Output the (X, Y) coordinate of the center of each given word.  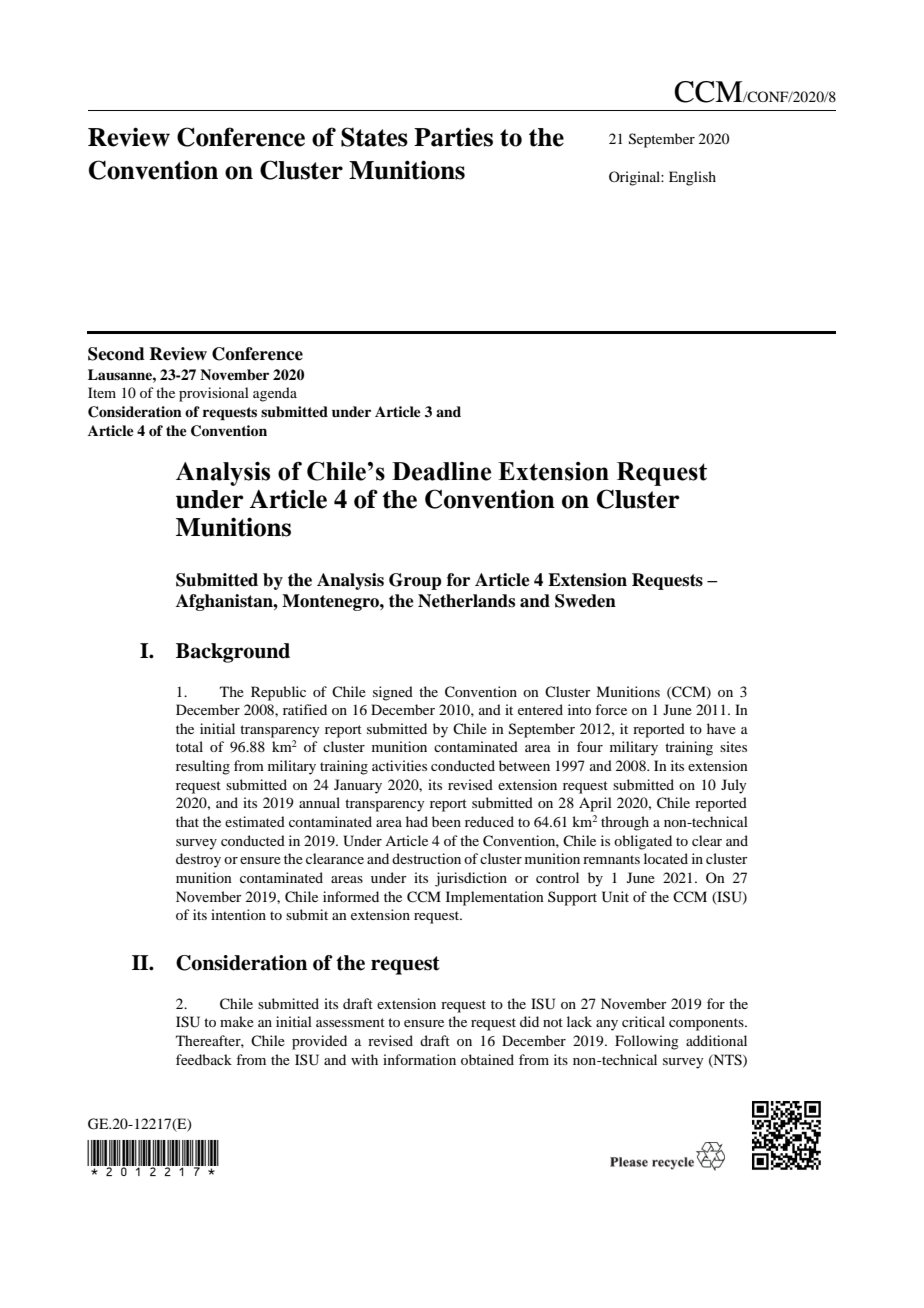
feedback (204, 1059)
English (692, 178)
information (419, 1059)
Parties (453, 137)
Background (233, 653)
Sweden (585, 601)
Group (415, 581)
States (374, 137)
